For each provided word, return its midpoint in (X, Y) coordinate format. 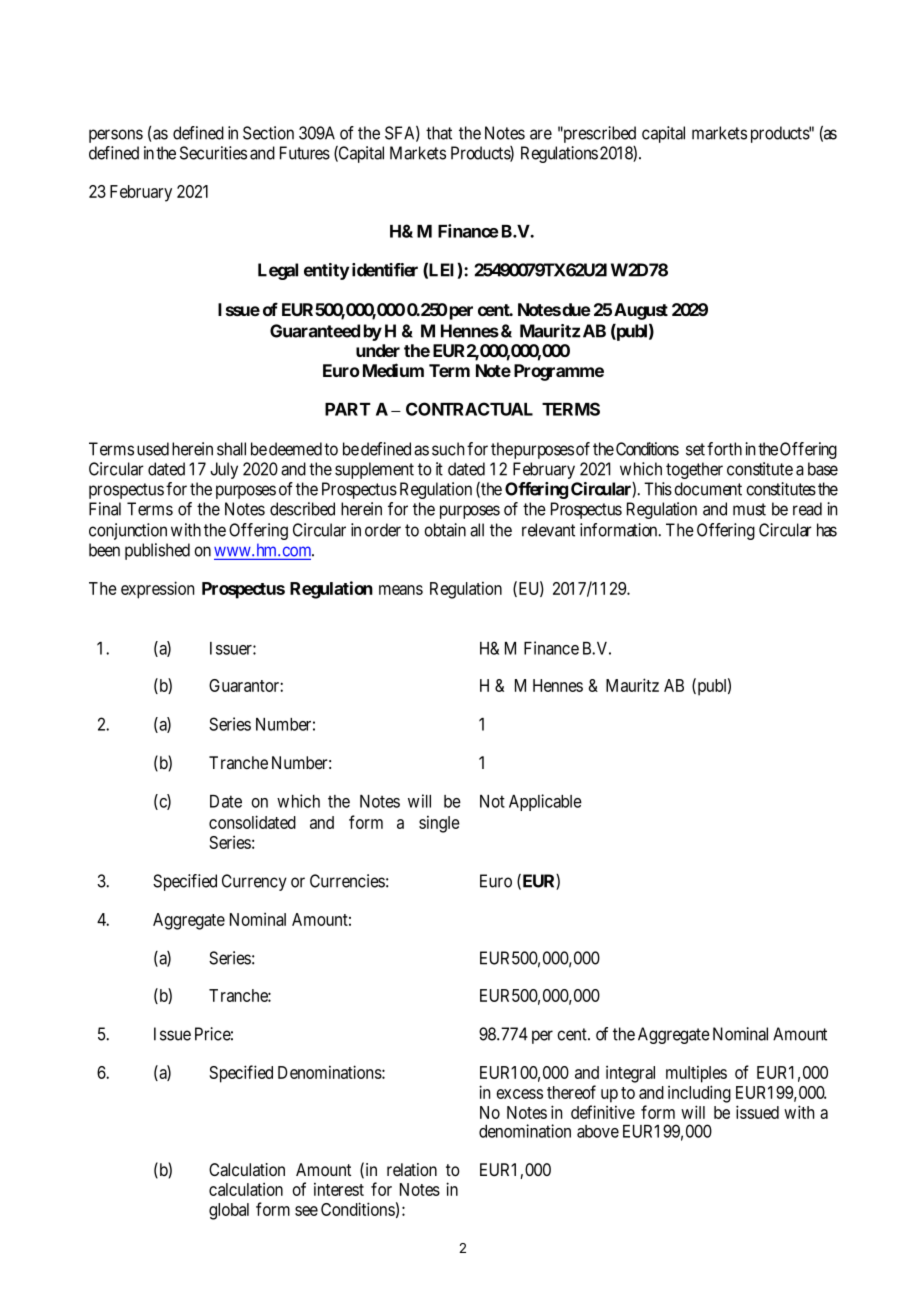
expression (157, 590)
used (153, 449)
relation (412, 1170)
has (827, 530)
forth (724, 449)
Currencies (347, 881)
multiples (696, 1074)
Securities (213, 153)
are (541, 134)
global (229, 1211)
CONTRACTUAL (469, 409)
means (401, 590)
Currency (254, 882)
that (439, 133)
